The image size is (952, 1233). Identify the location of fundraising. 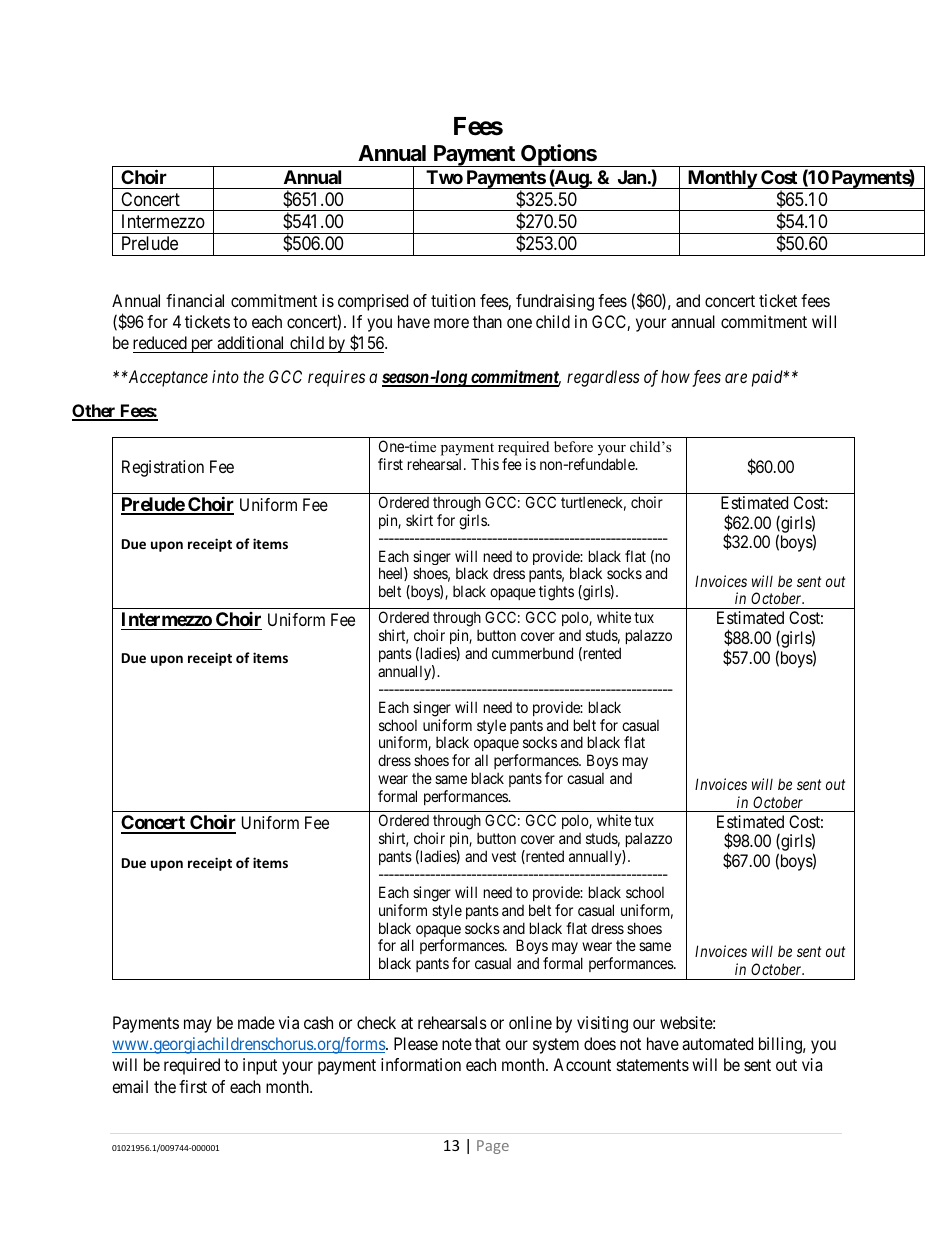
(555, 302).
